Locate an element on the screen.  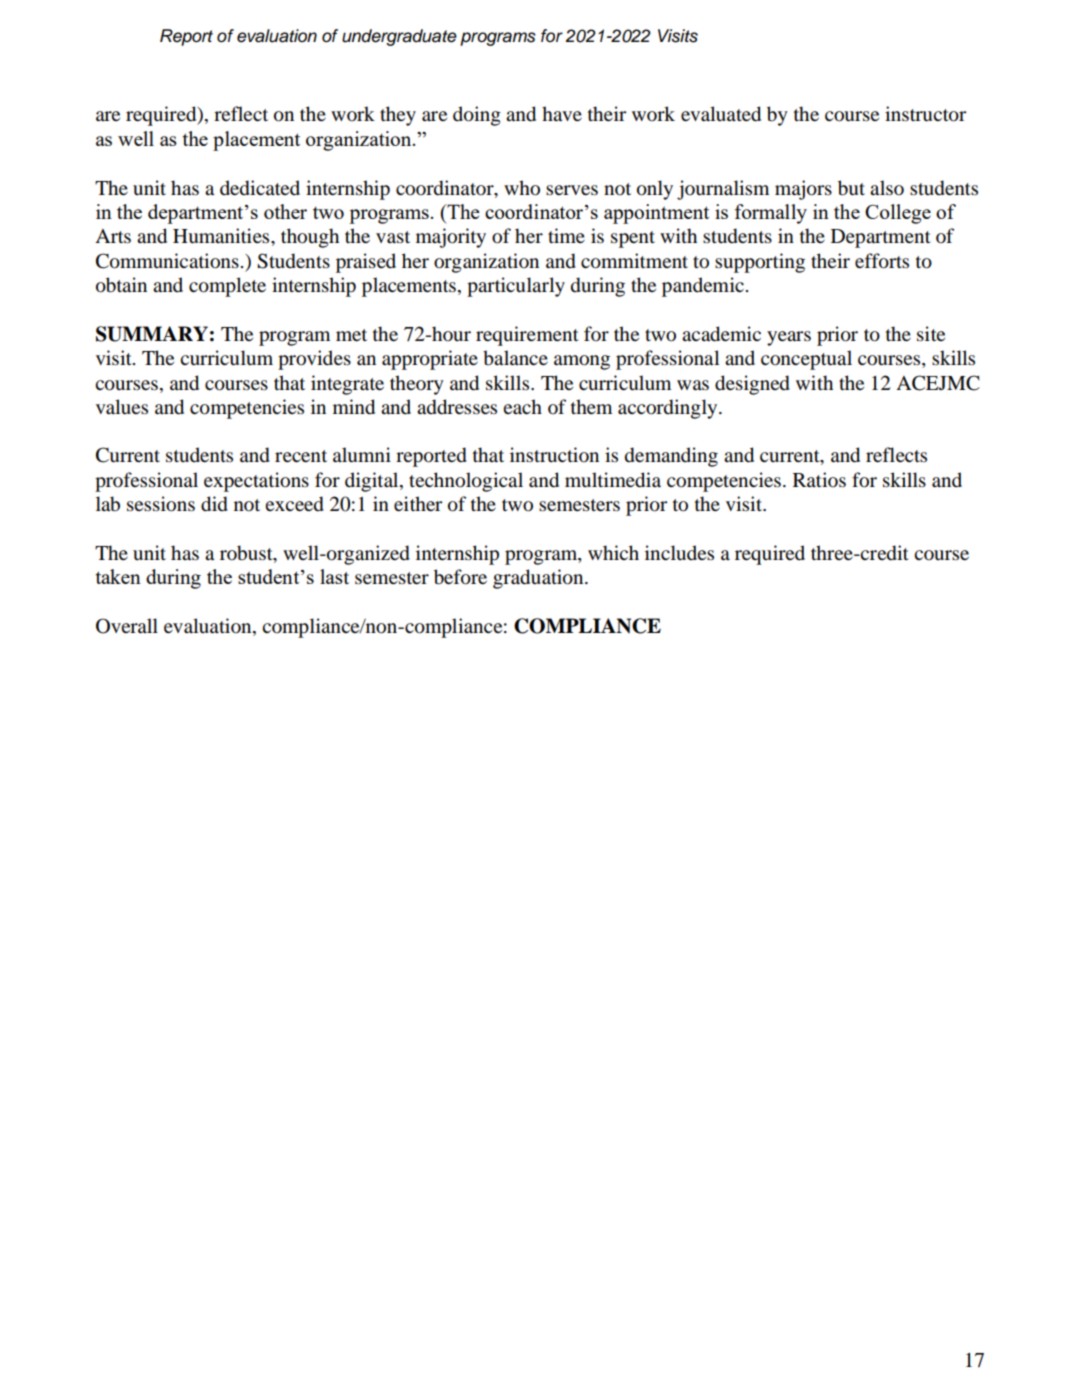
instructor is located at coordinates (925, 114).
